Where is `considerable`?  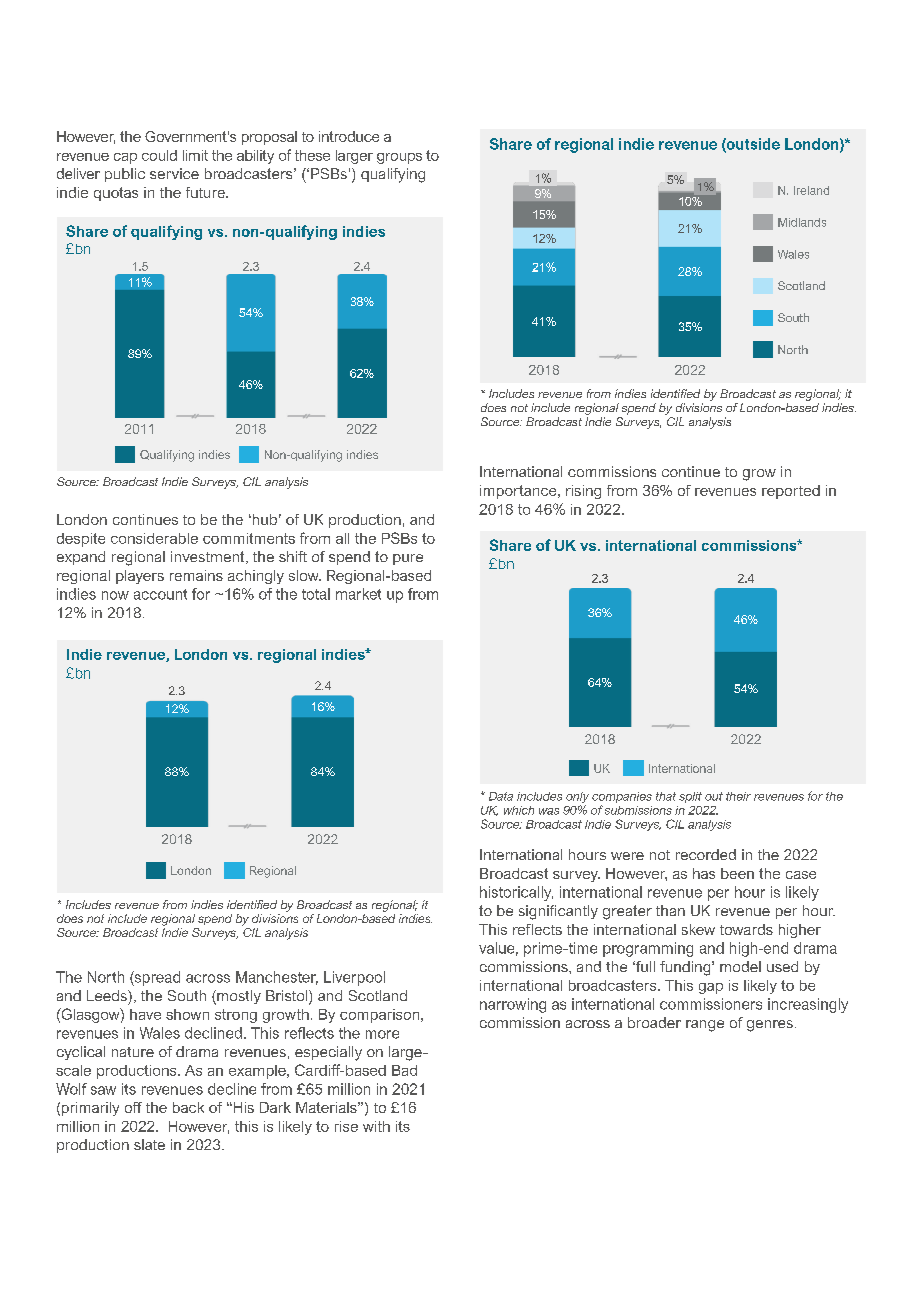 considerable is located at coordinates (154, 538).
